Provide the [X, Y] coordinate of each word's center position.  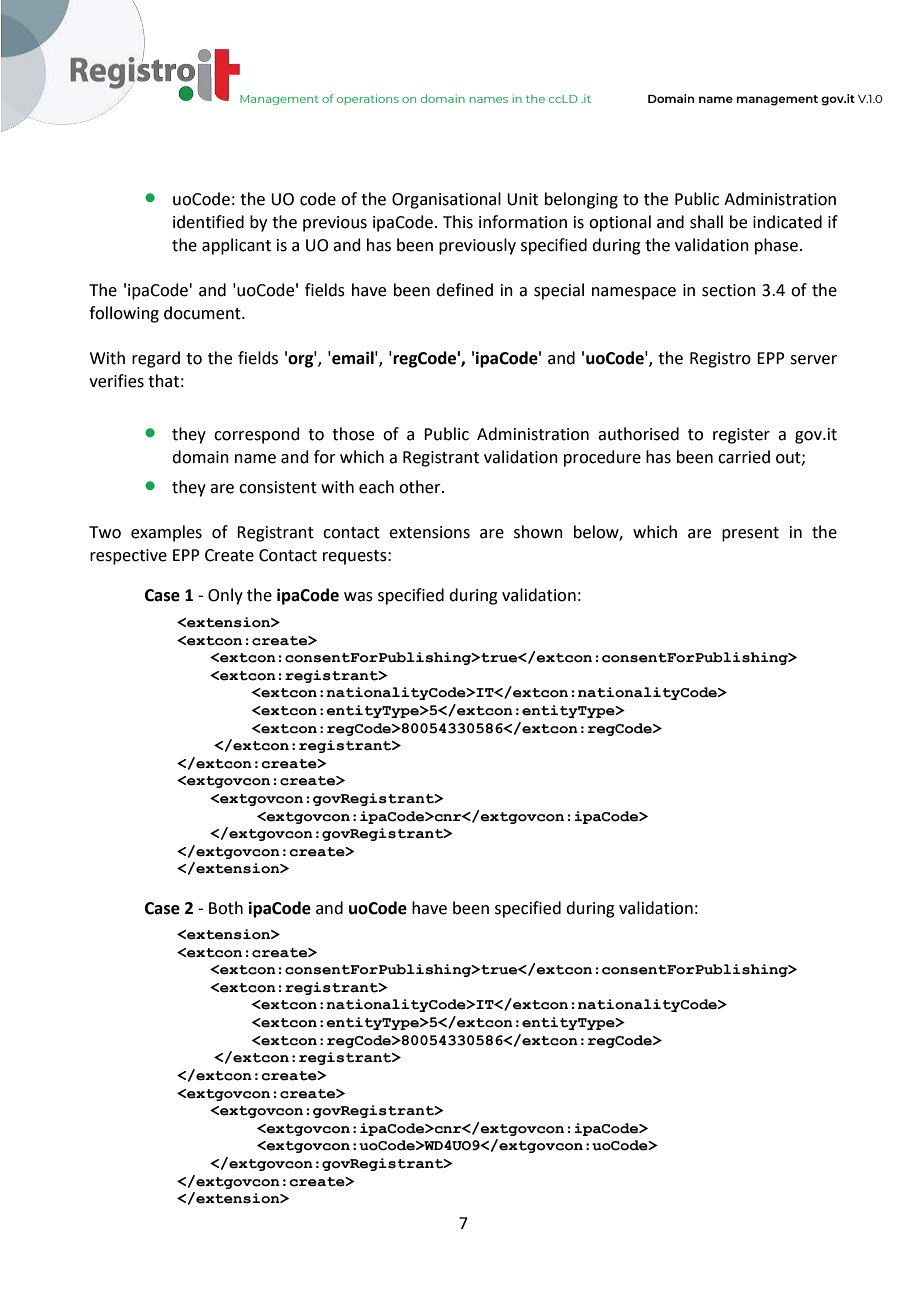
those [353, 434]
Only [225, 596]
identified [208, 222]
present [750, 534]
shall [706, 222]
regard [156, 359]
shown [538, 532]
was [358, 597]
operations [368, 99]
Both [226, 908]
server [813, 360]
